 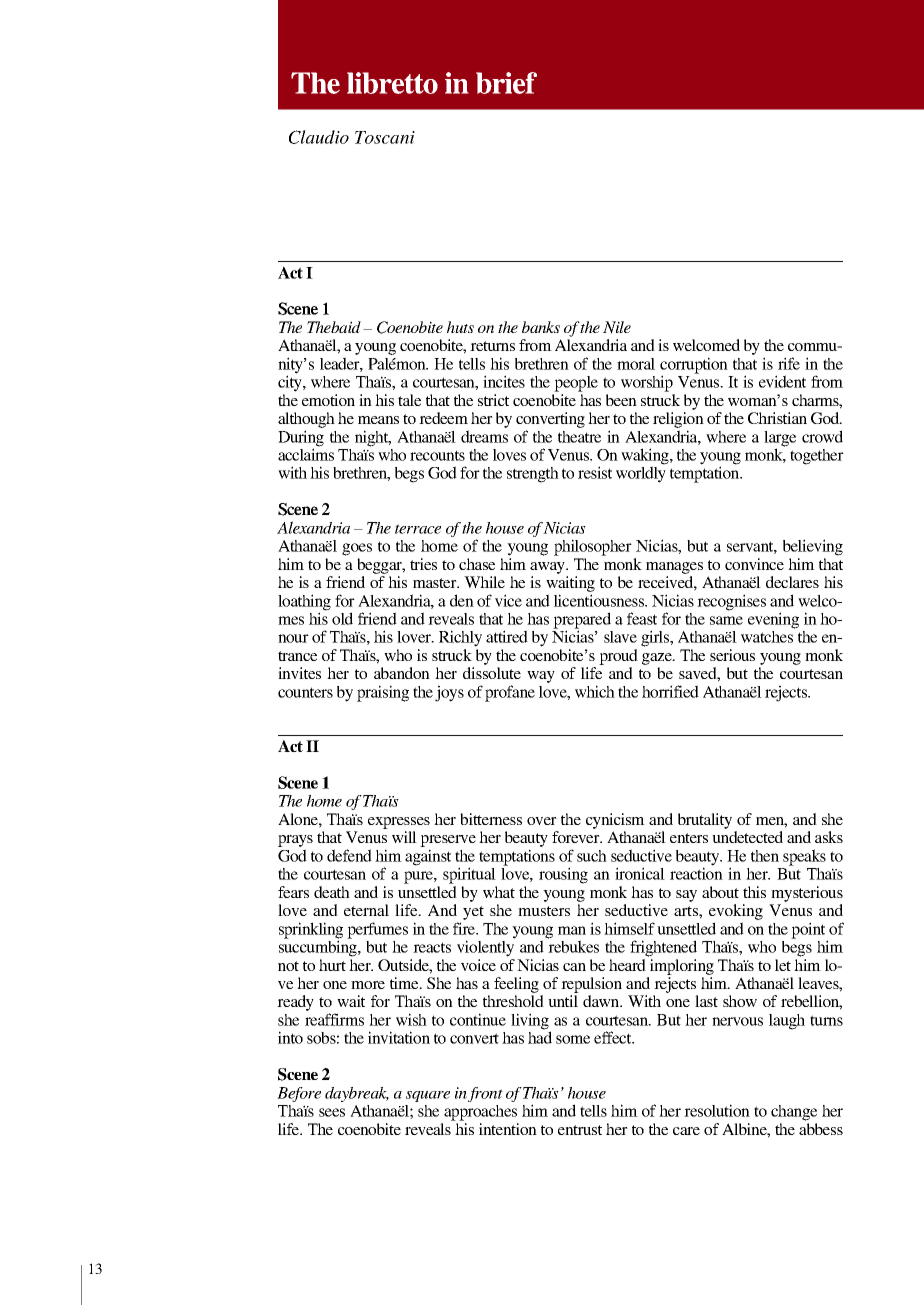 I want to click on rife, so click(x=789, y=363).
